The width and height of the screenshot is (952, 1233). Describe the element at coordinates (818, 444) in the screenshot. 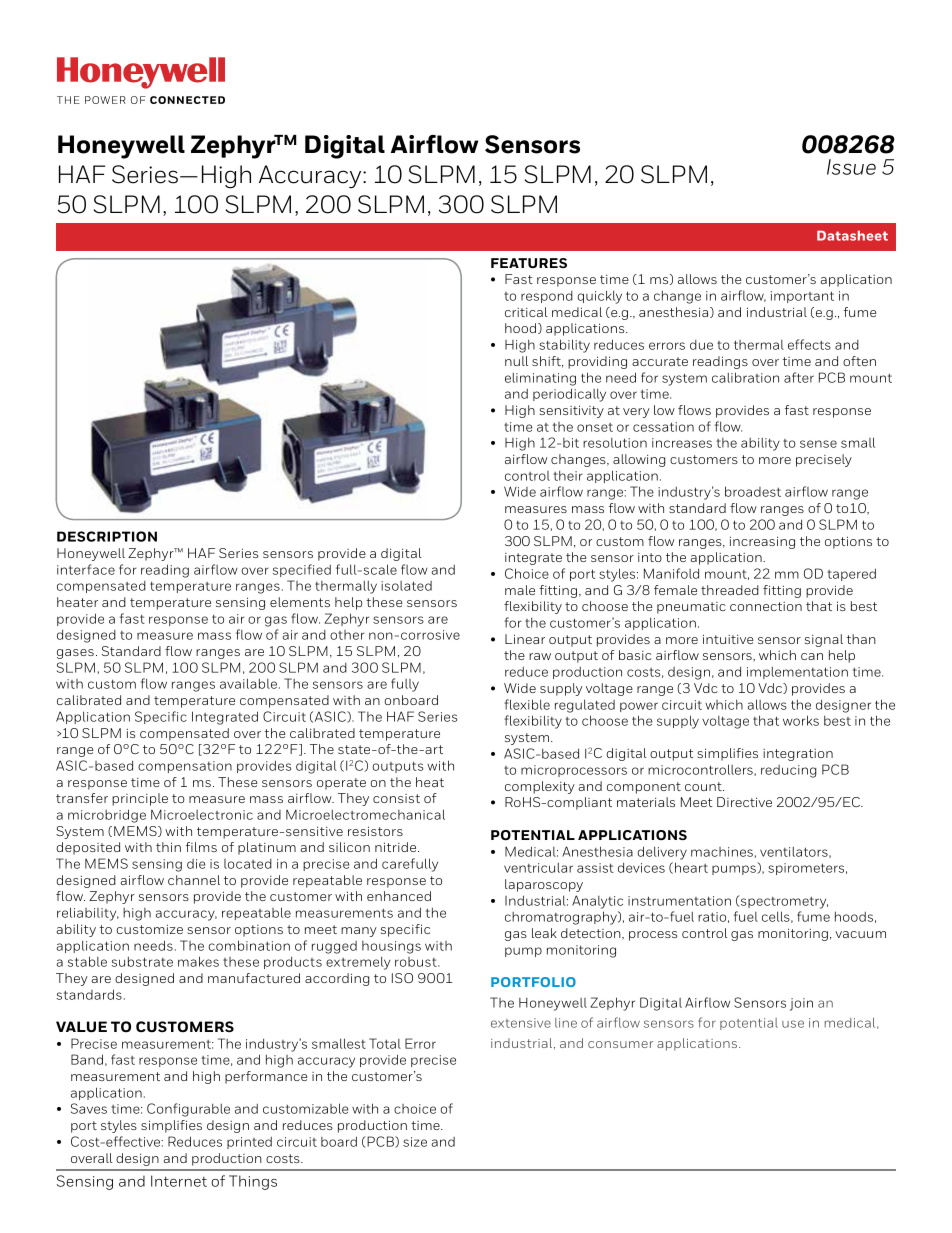

I see `sense` at that location.
